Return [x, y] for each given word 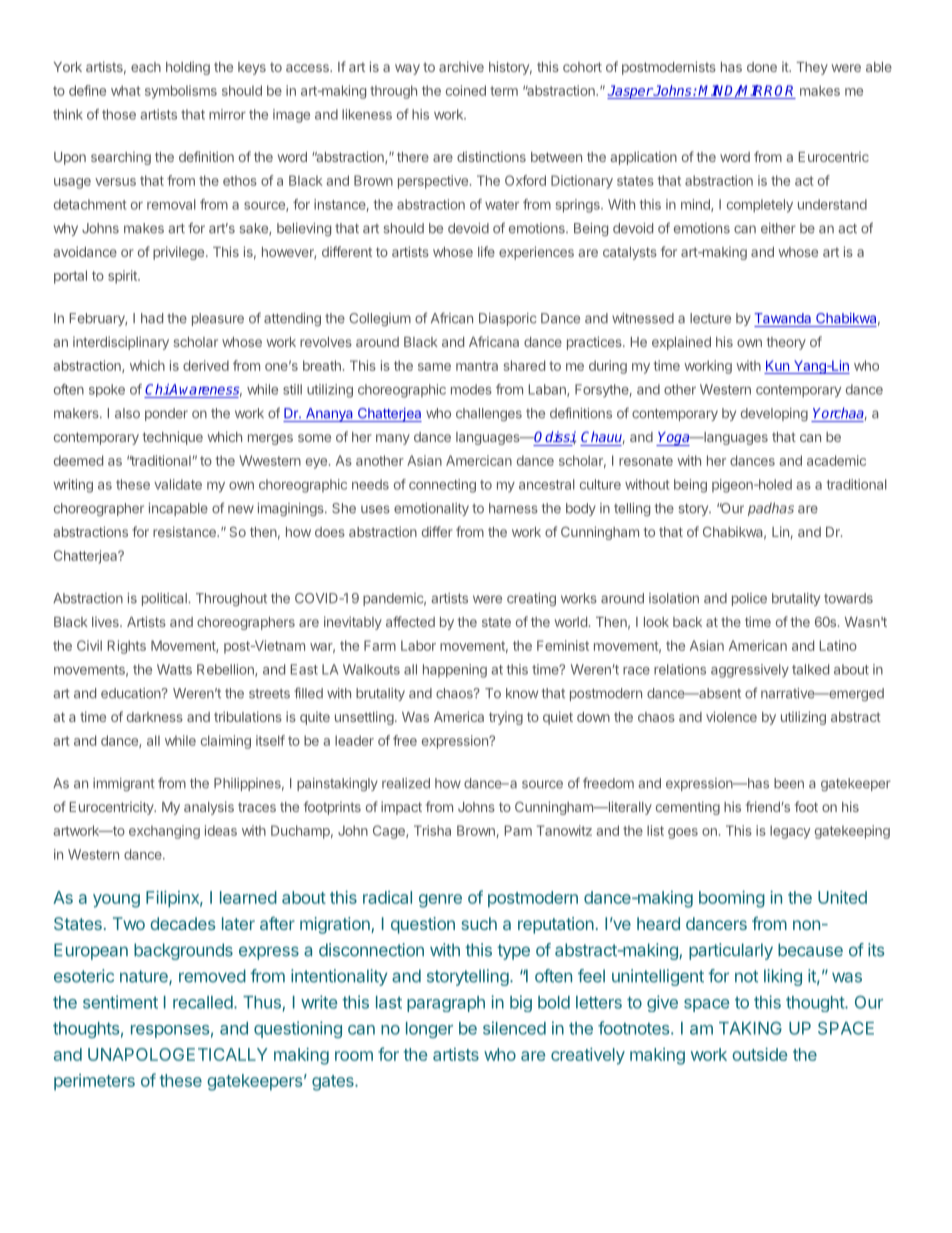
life [486, 251]
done [762, 67]
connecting [442, 486]
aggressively [750, 671]
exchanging [164, 832]
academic [836, 460]
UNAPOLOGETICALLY [178, 1054]
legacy [790, 832]
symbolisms [181, 92]
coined [466, 90]
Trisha [432, 830]
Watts [174, 669]
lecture [710, 318]
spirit [123, 277]
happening [455, 671]
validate [178, 484]
